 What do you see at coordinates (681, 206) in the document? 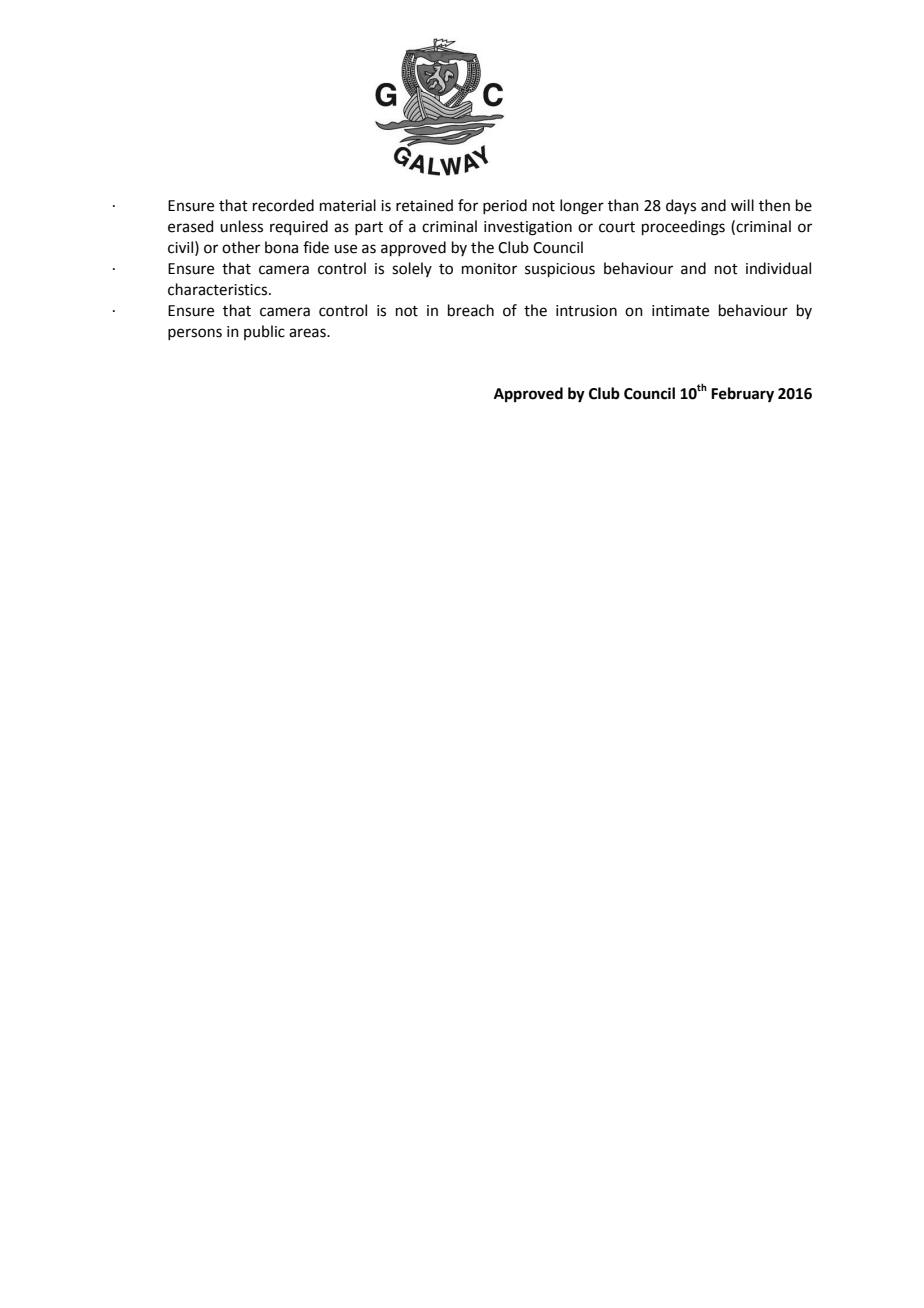
I see `days` at bounding box center [681, 206].
